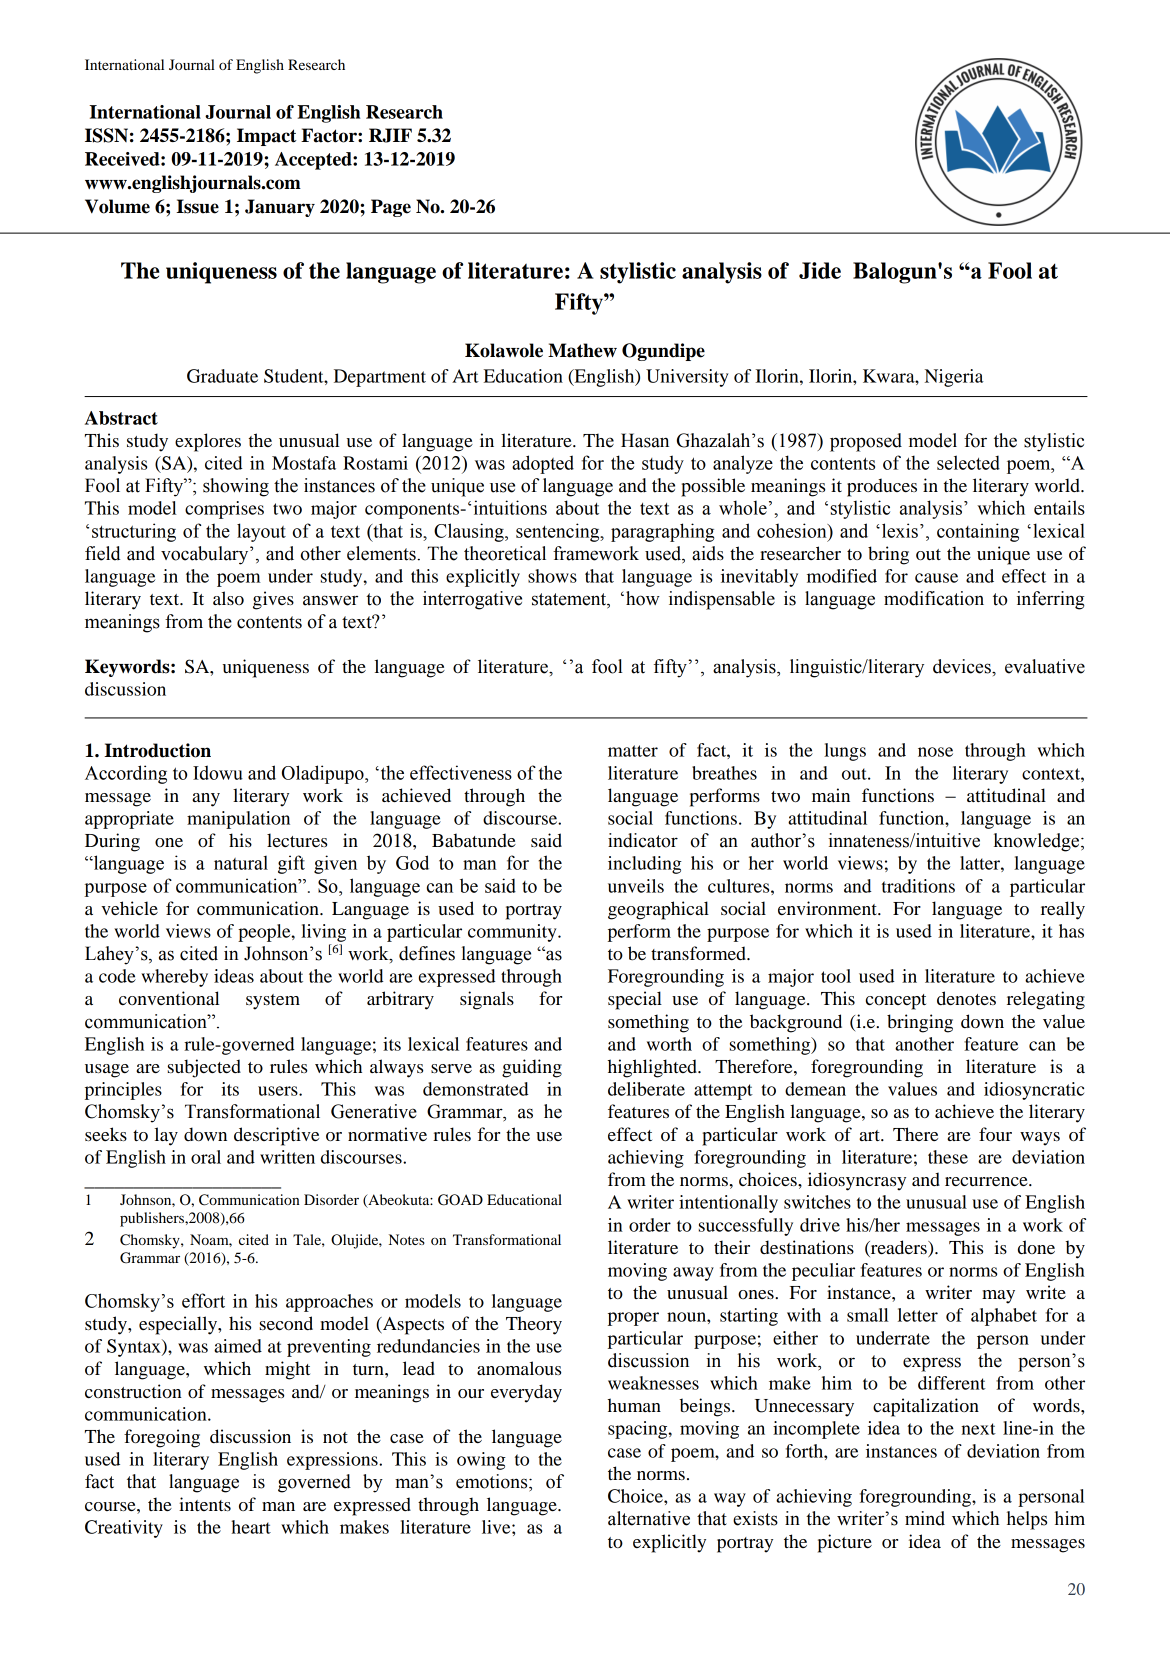  Describe the element at coordinates (954, 378) in the image. I see `Nigeria` at that location.
